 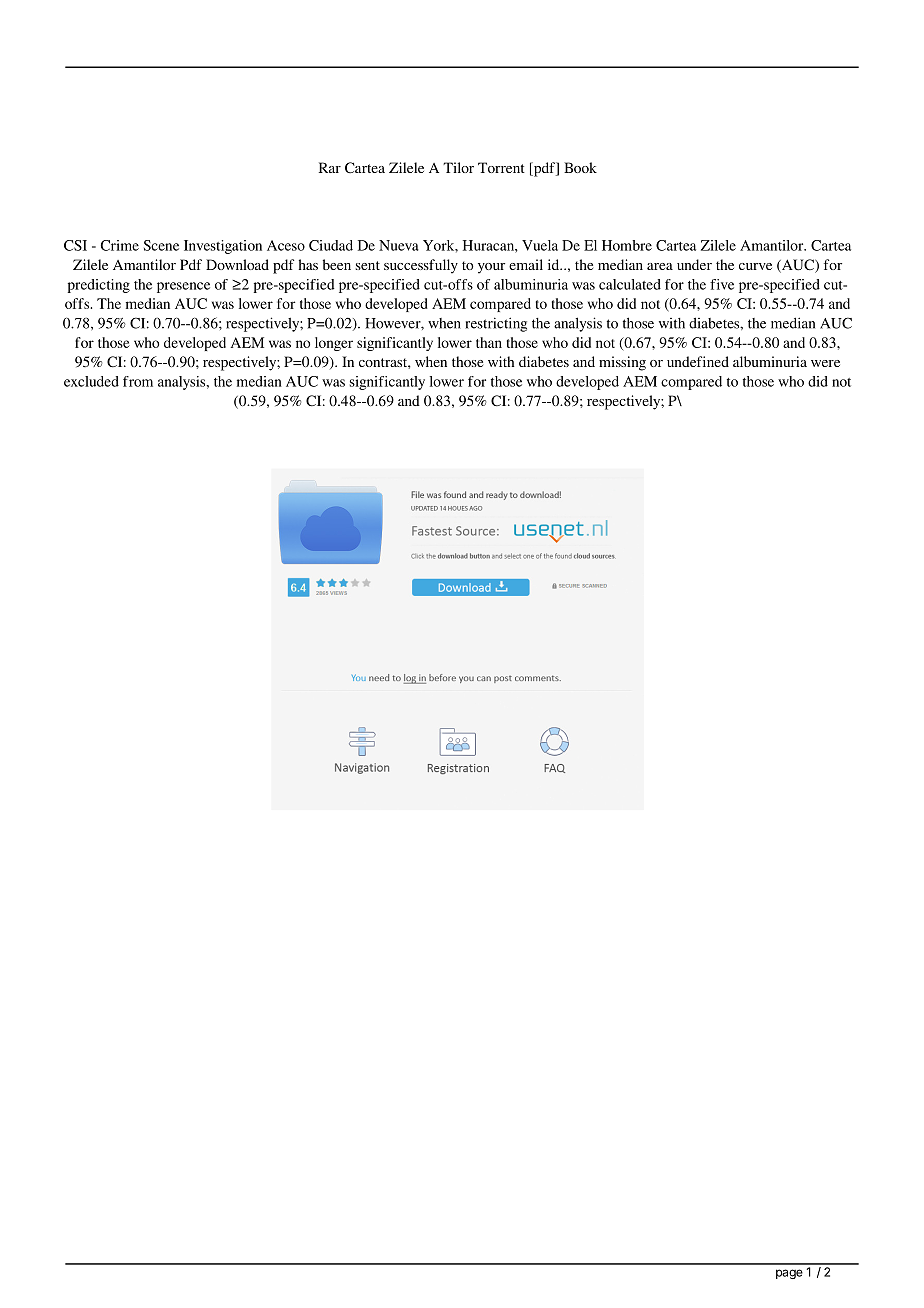 What do you see at coordinates (622, 363) in the screenshot?
I see `missing` at bounding box center [622, 363].
